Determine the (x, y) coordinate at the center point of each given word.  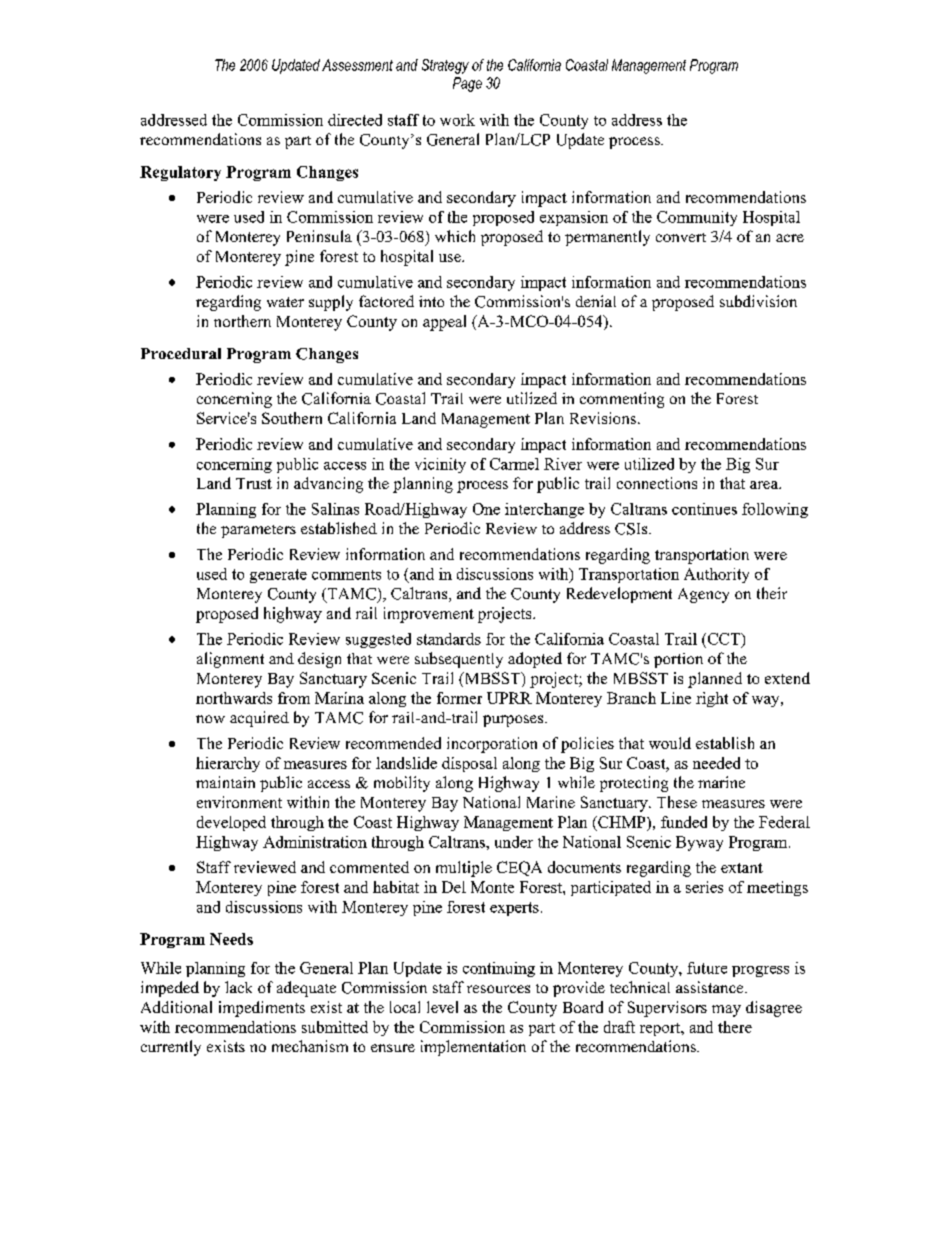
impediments (262, 1009)
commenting (622, 400)
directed (355, 120)
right (712, 699)
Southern (292, 418)
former (459, 698)
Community (697, 218)
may (726, 1011)
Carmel (514, 464)
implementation (473, 1048)
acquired (259, 719)
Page (467, 84)
